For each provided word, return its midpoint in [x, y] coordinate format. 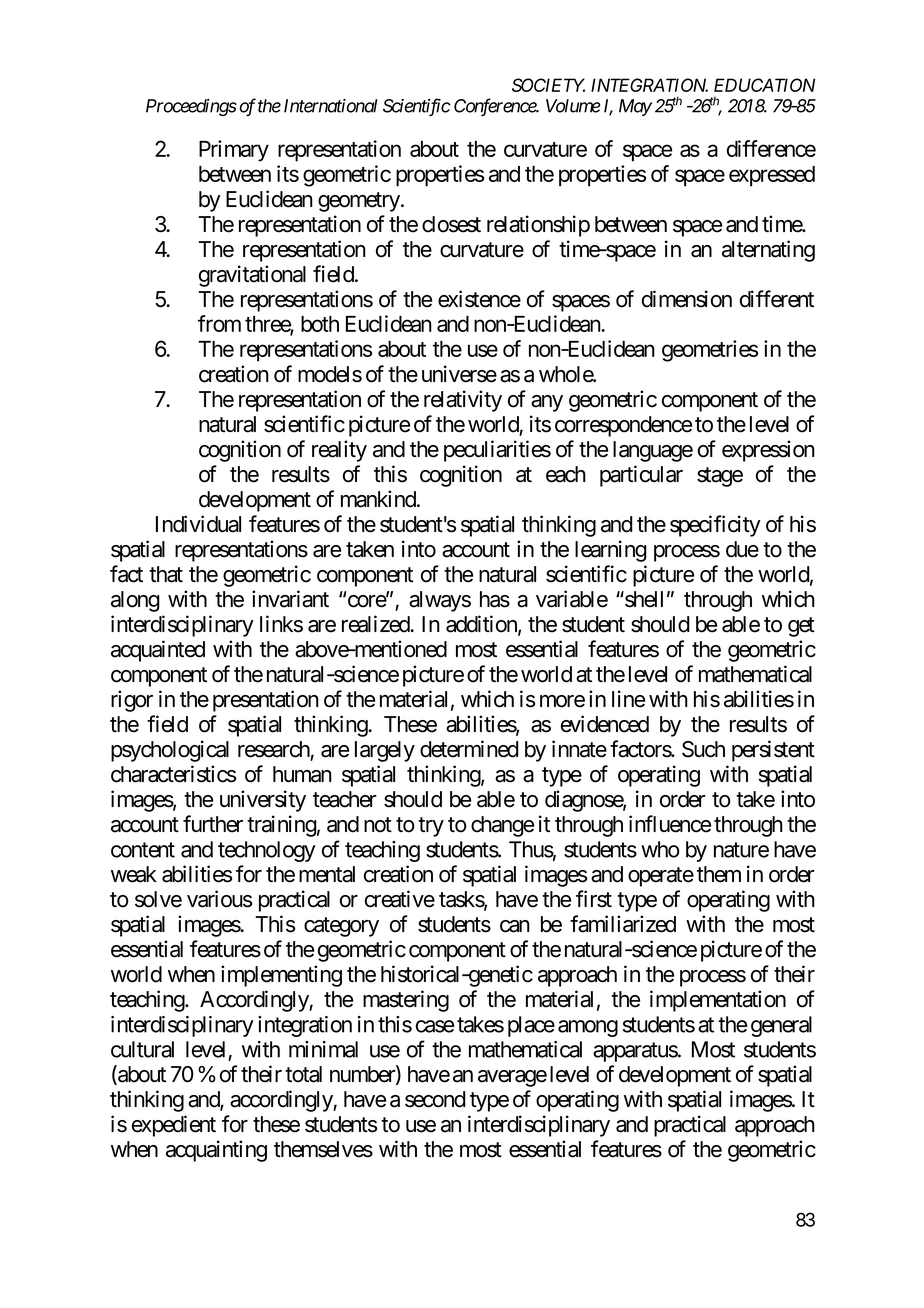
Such [703, 749]
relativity [463, 401]
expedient [174, 1126]
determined [469, 749]
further [213, 824]
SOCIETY [548, 85]
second [435, 1099]
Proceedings [191, 107]
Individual [198, 524]
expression [768, 451]
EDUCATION [764, 85]
